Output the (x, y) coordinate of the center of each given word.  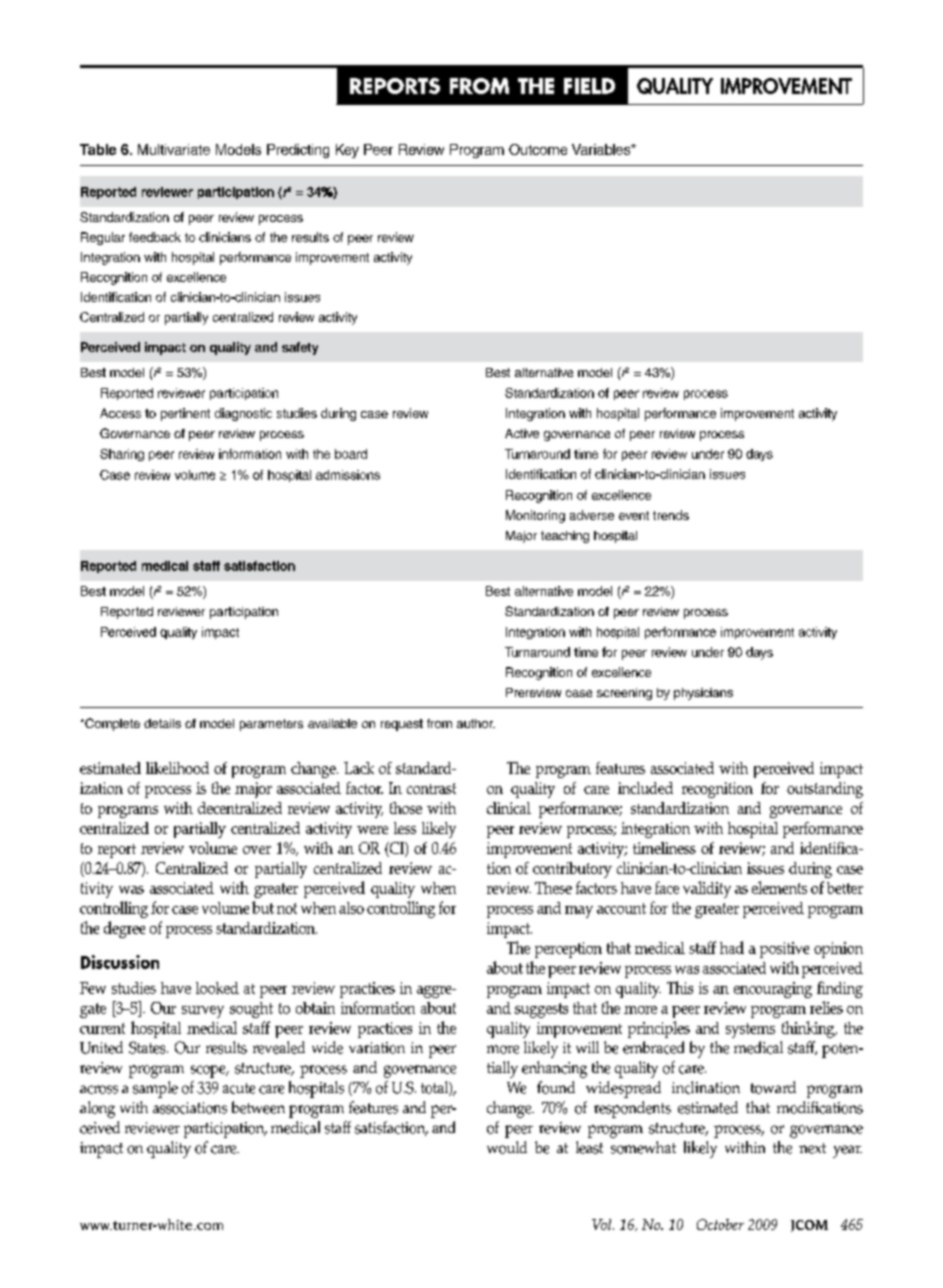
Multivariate (174, 149)
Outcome (538, 149)
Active (522, 433)
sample (155, 1089)
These (553, 888)
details (162, 723)
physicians (703, 694)
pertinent (185, 414)
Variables (602, 149)
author (476, 723)
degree (124, 929)
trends (671, 515)
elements (779, 887)
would (507, 1147)
